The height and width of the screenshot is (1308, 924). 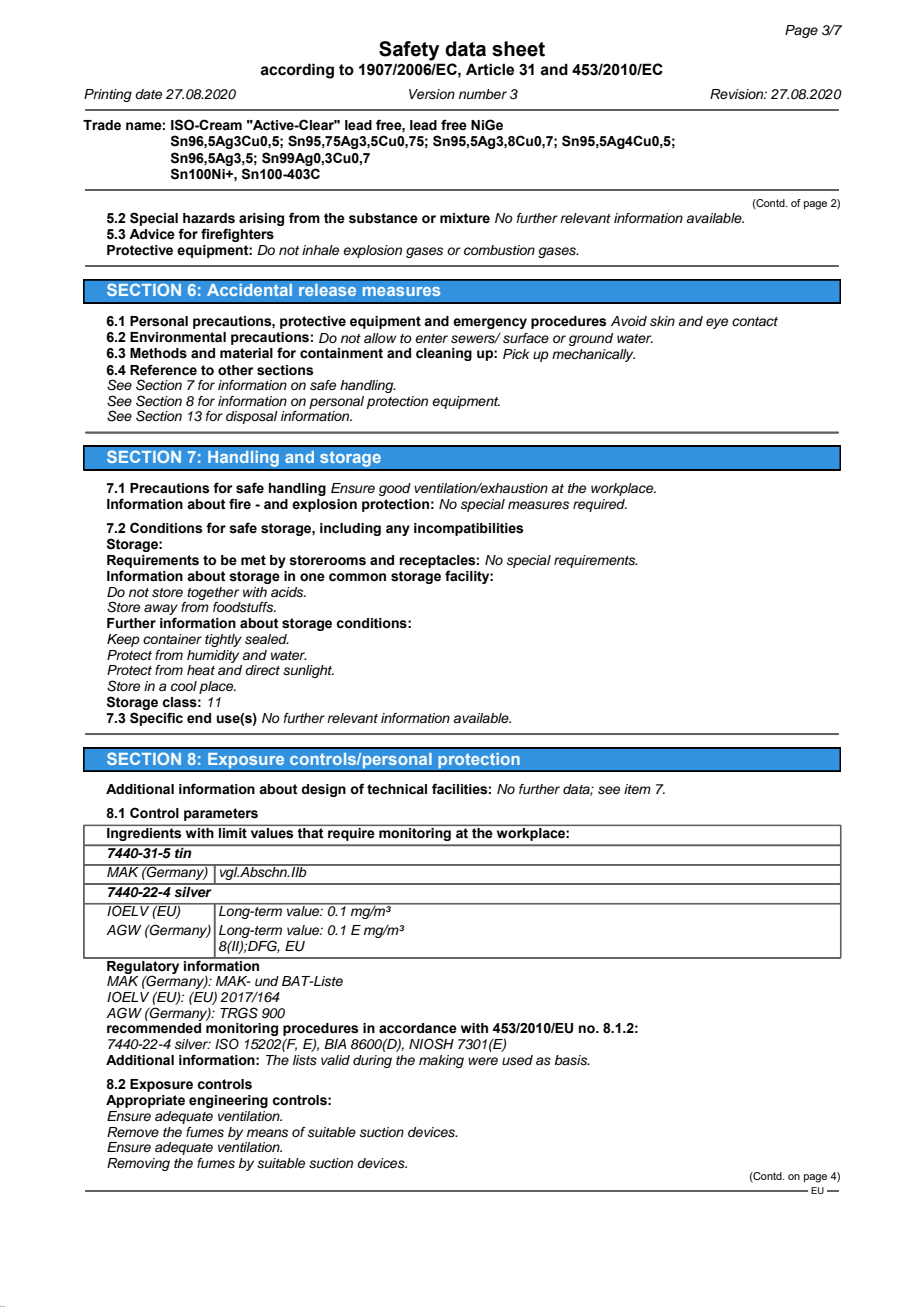 I want to click on Remove, so click(x=133, y=1132).
